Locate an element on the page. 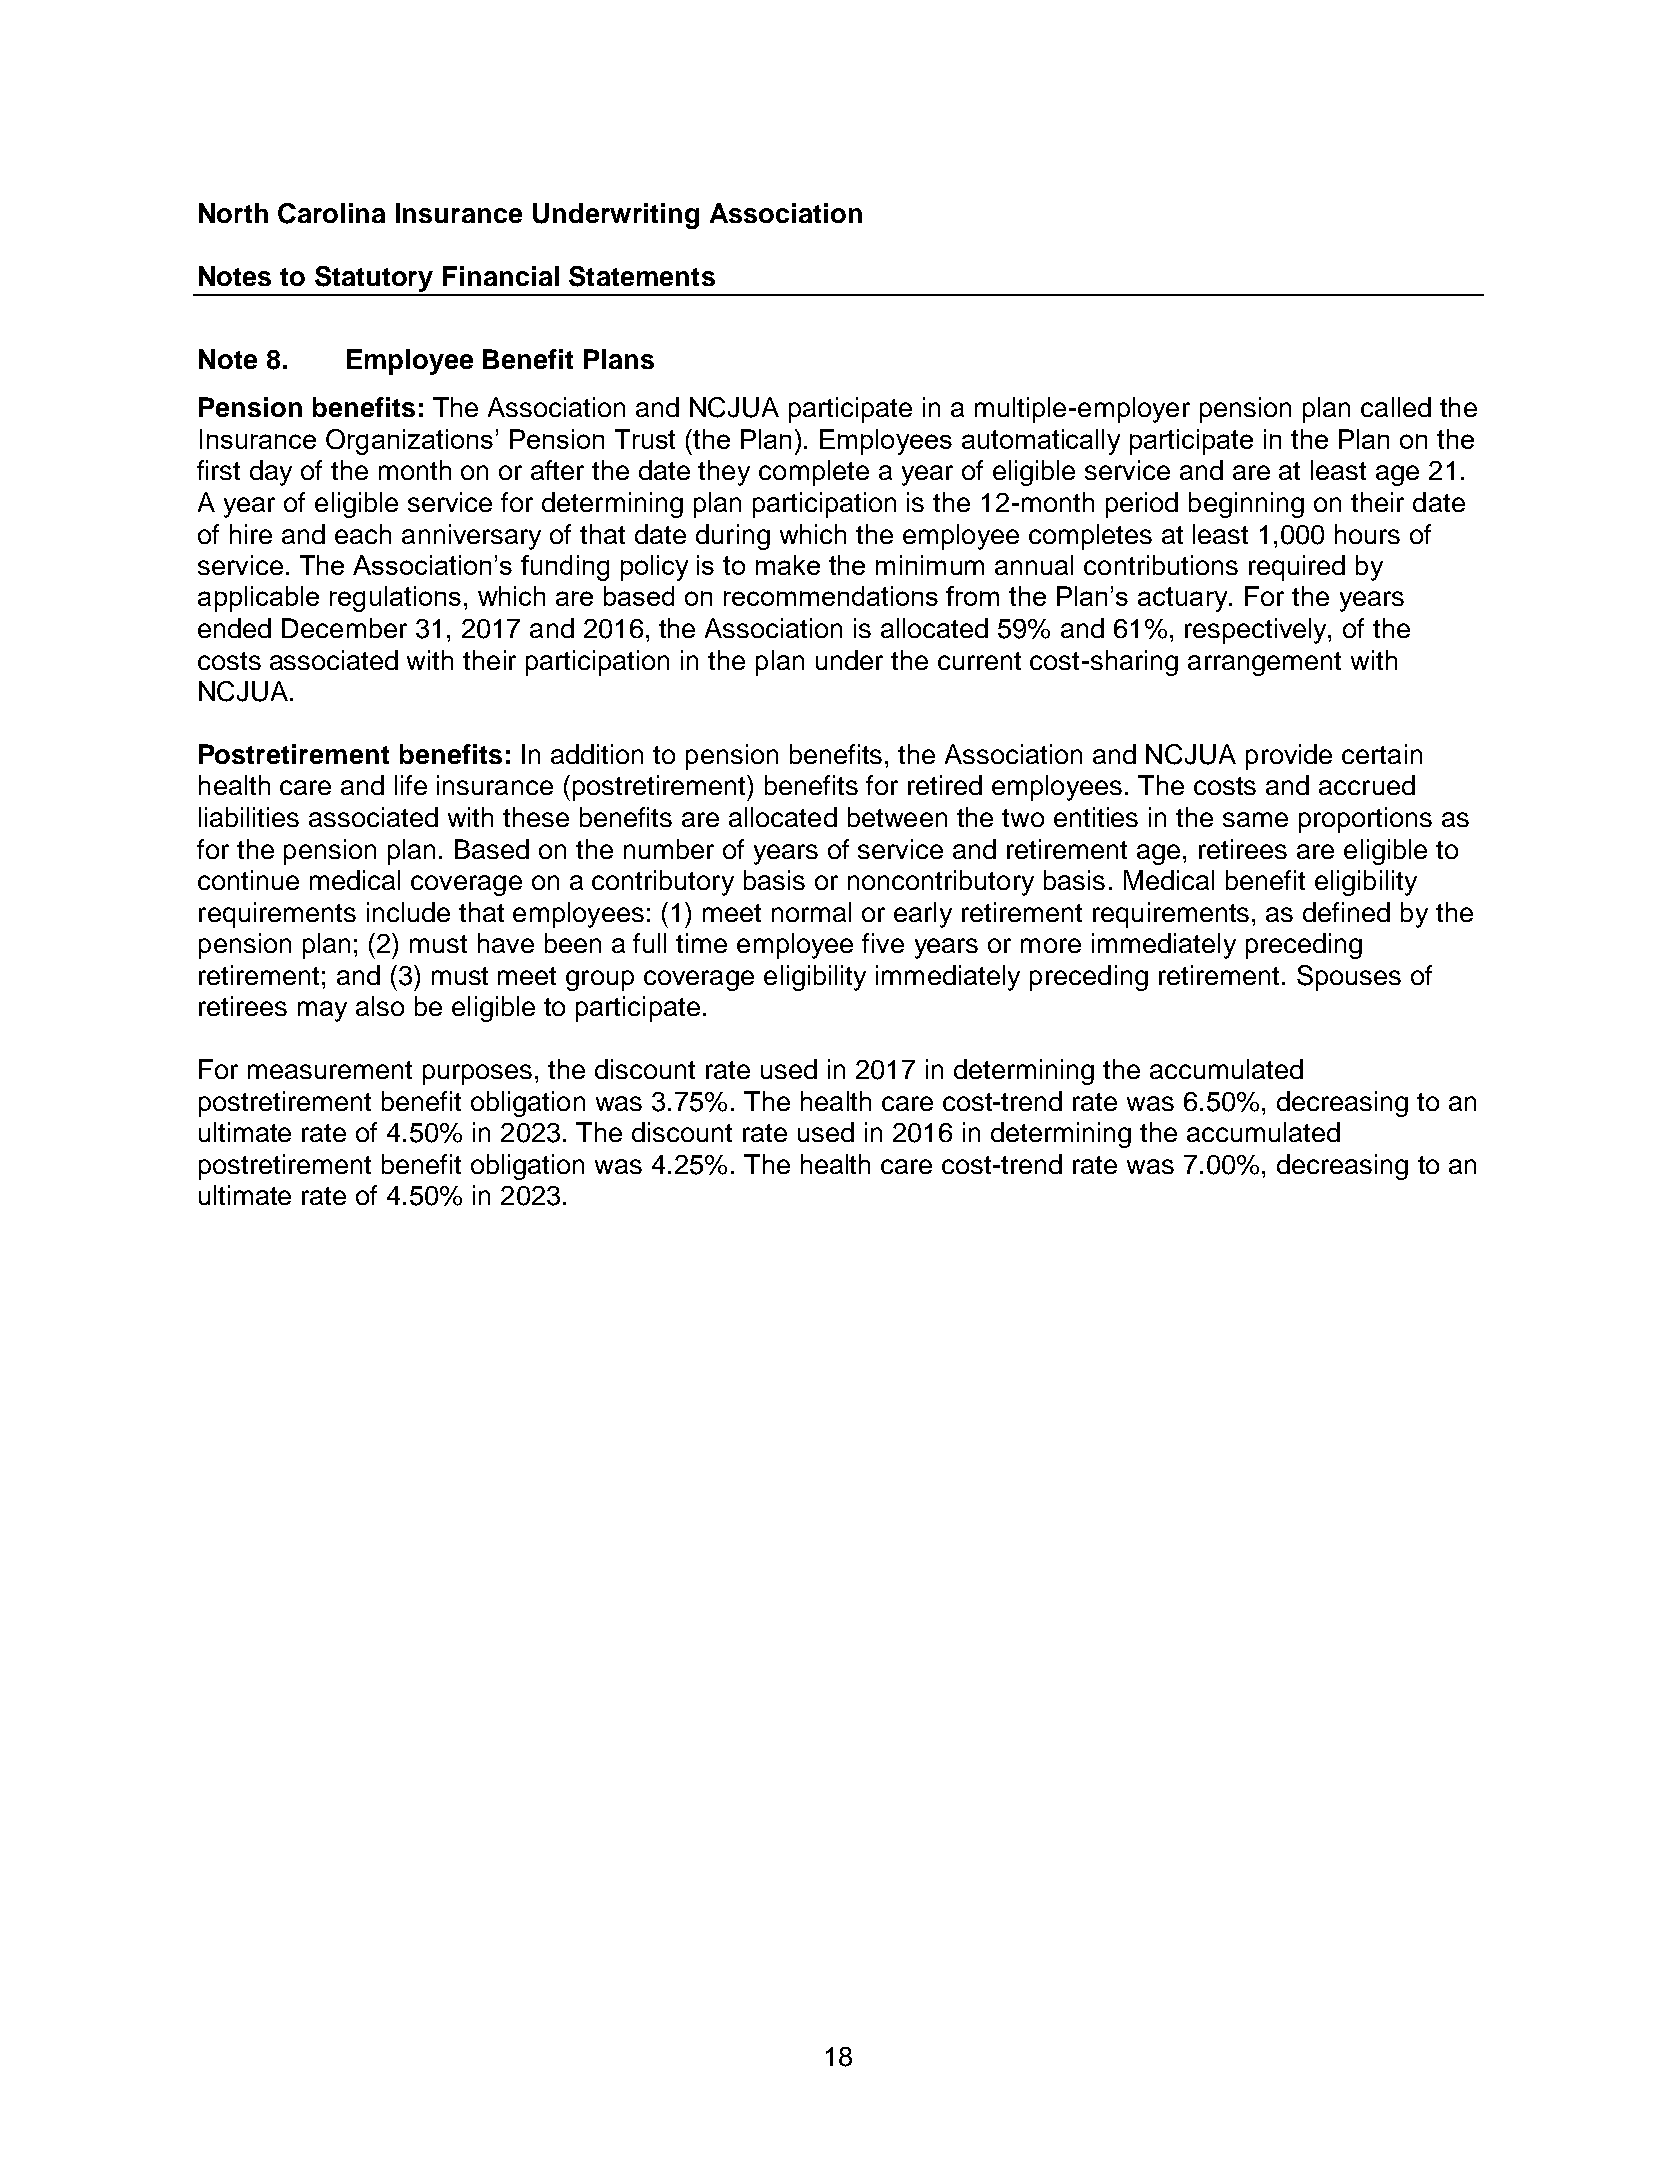  Carolina is located at coordinates (331, 213).
